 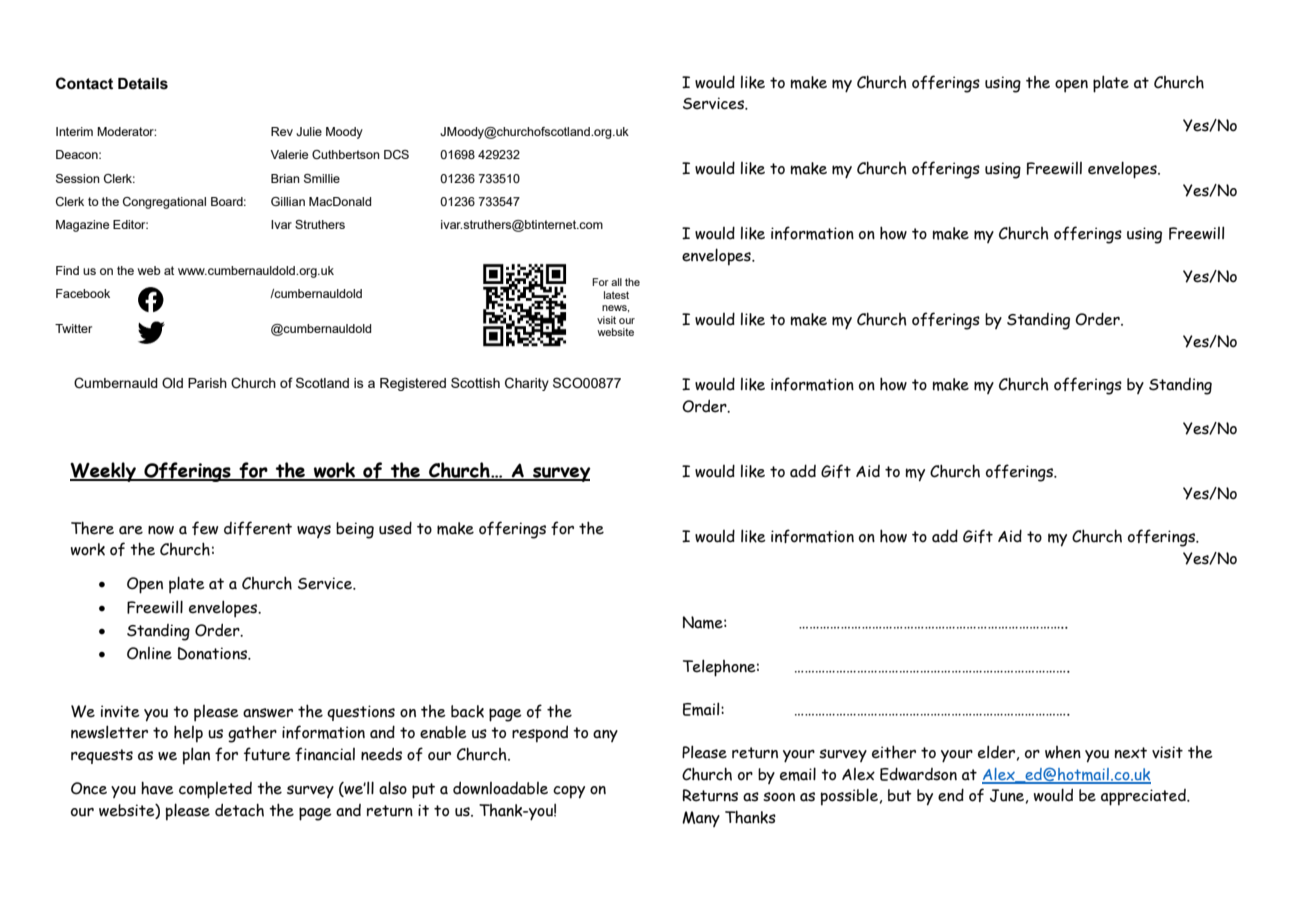 What do you see at coordinates (161, 530) in the document?
I see `now` at bounding box center [161, 530].
